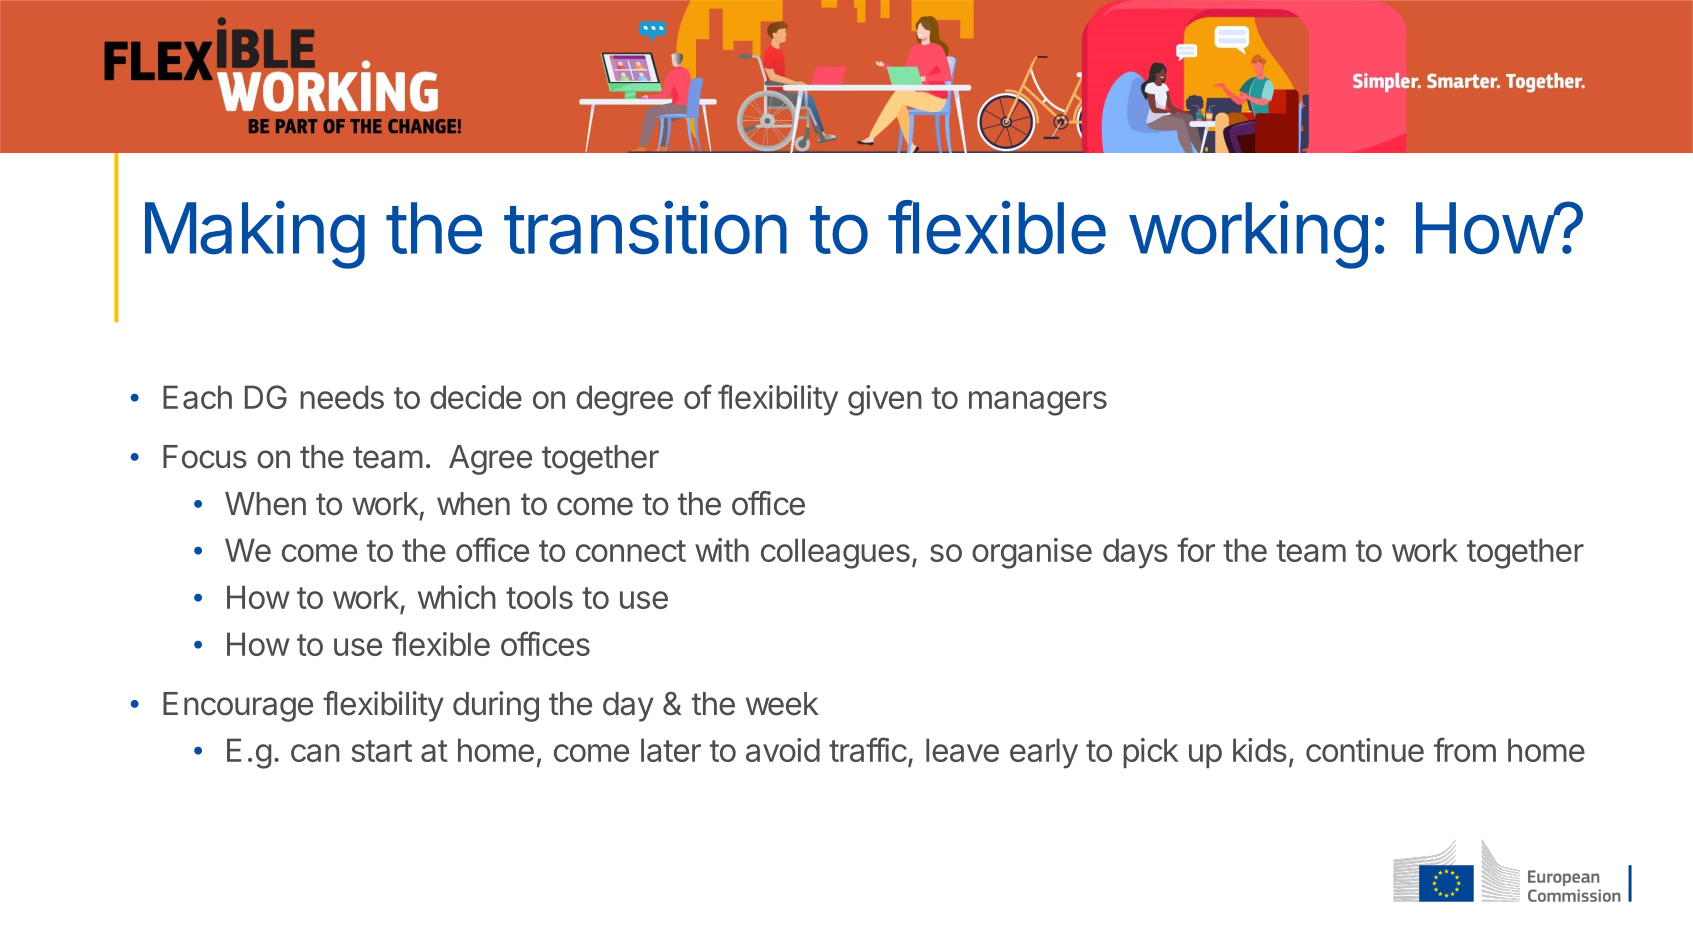 Image resolution: width=1693 pixels, height=952 pixels. I want to click on start, so click(382, 751).
